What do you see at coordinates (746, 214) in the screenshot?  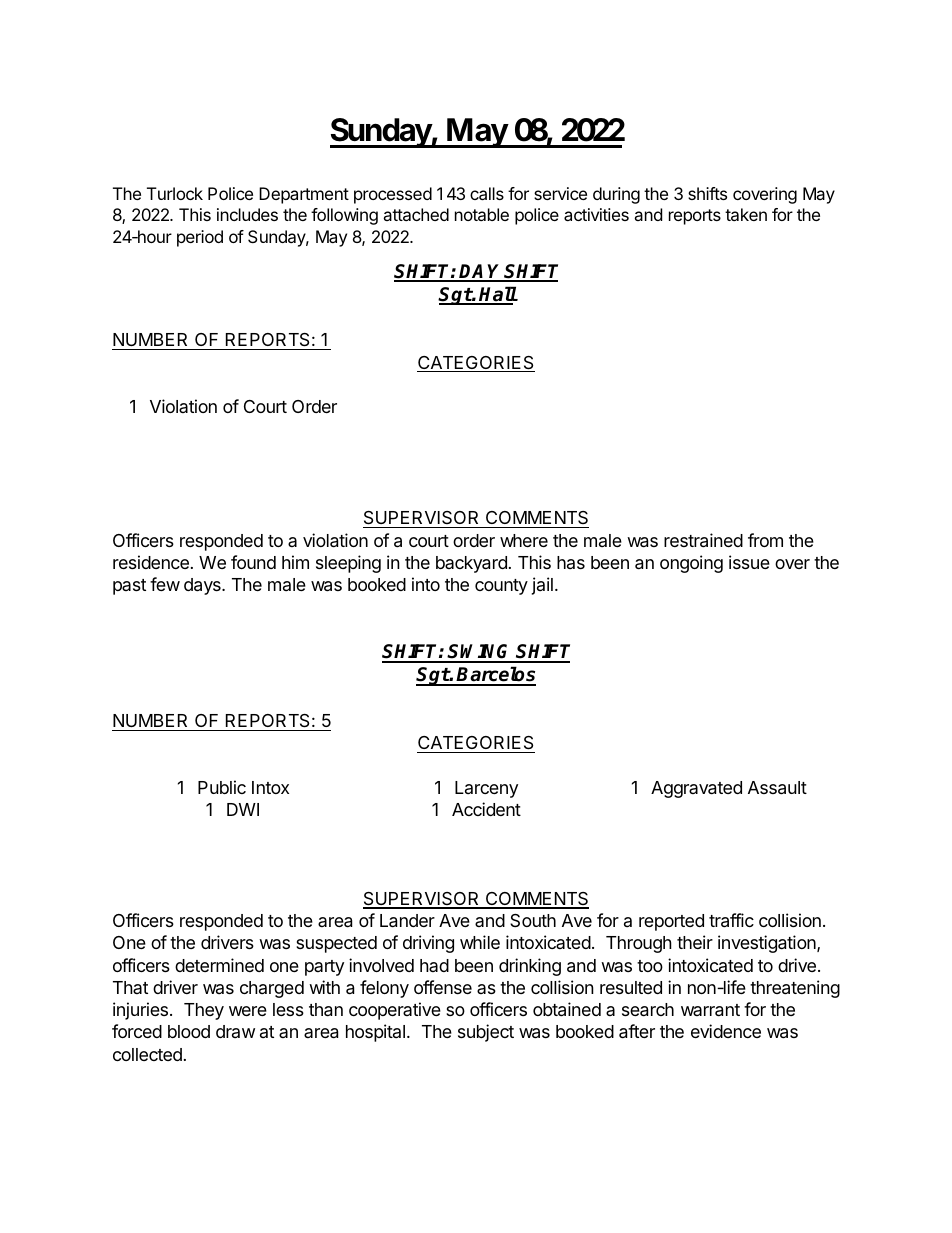 I see `taken` at bounding box center [746, 214].
